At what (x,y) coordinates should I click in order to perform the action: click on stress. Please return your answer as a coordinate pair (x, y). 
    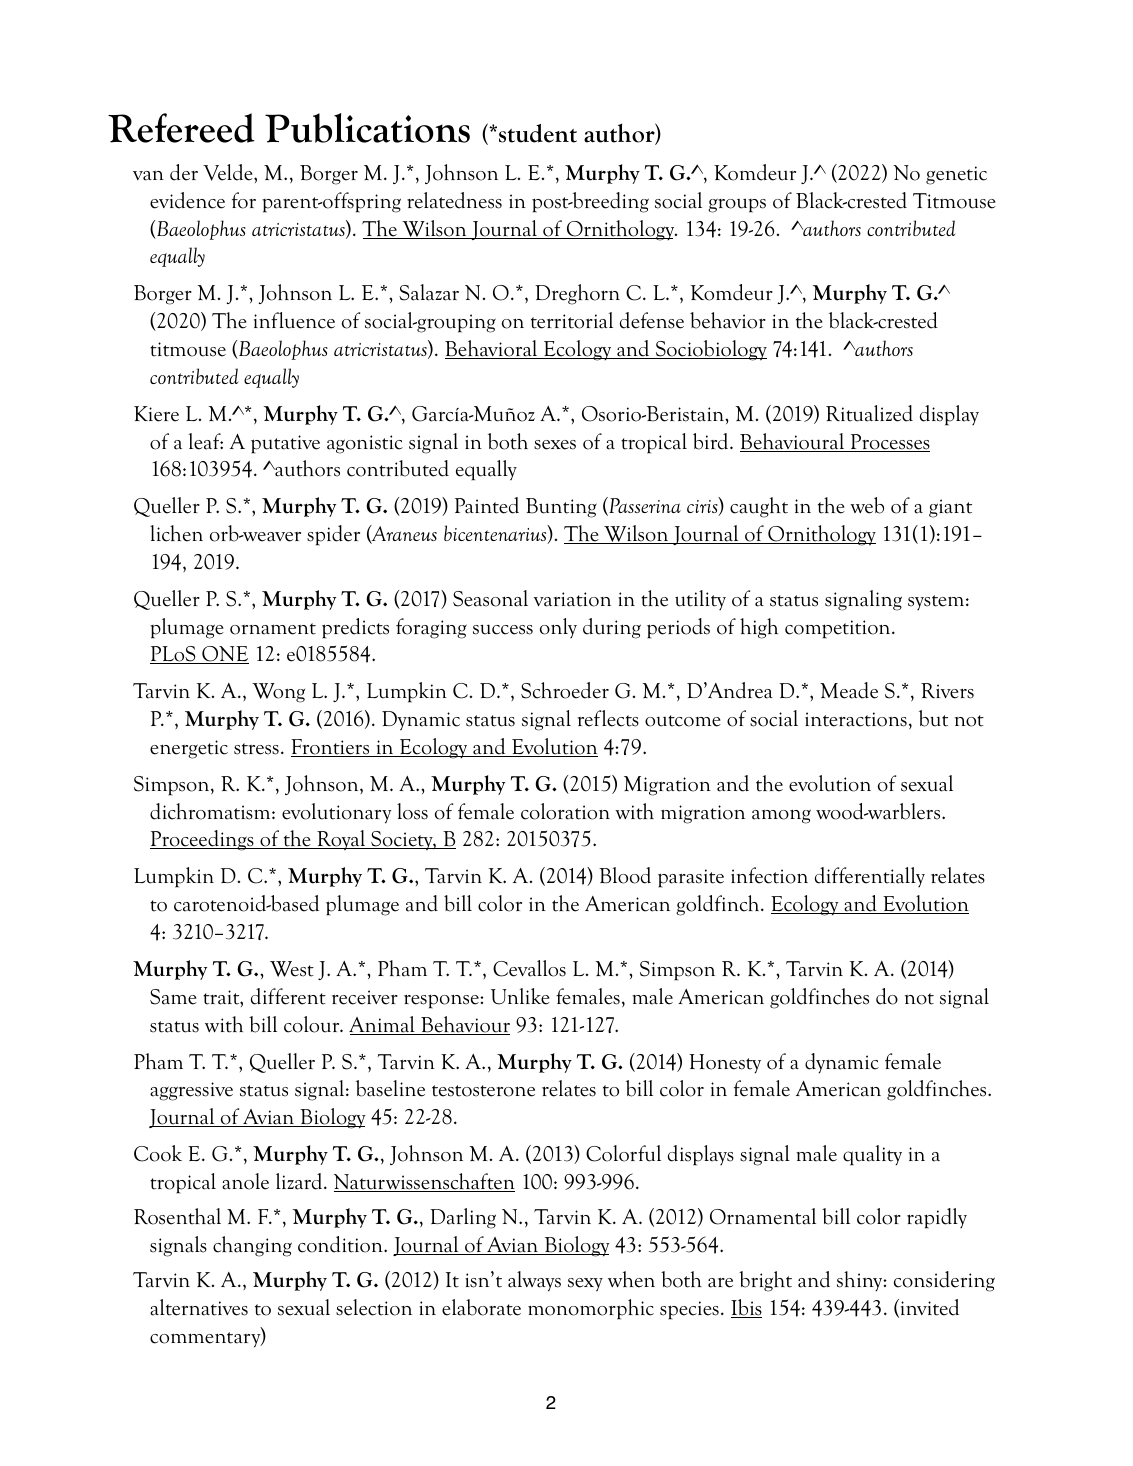
    Looking at the image, I should click on (256, 749).
